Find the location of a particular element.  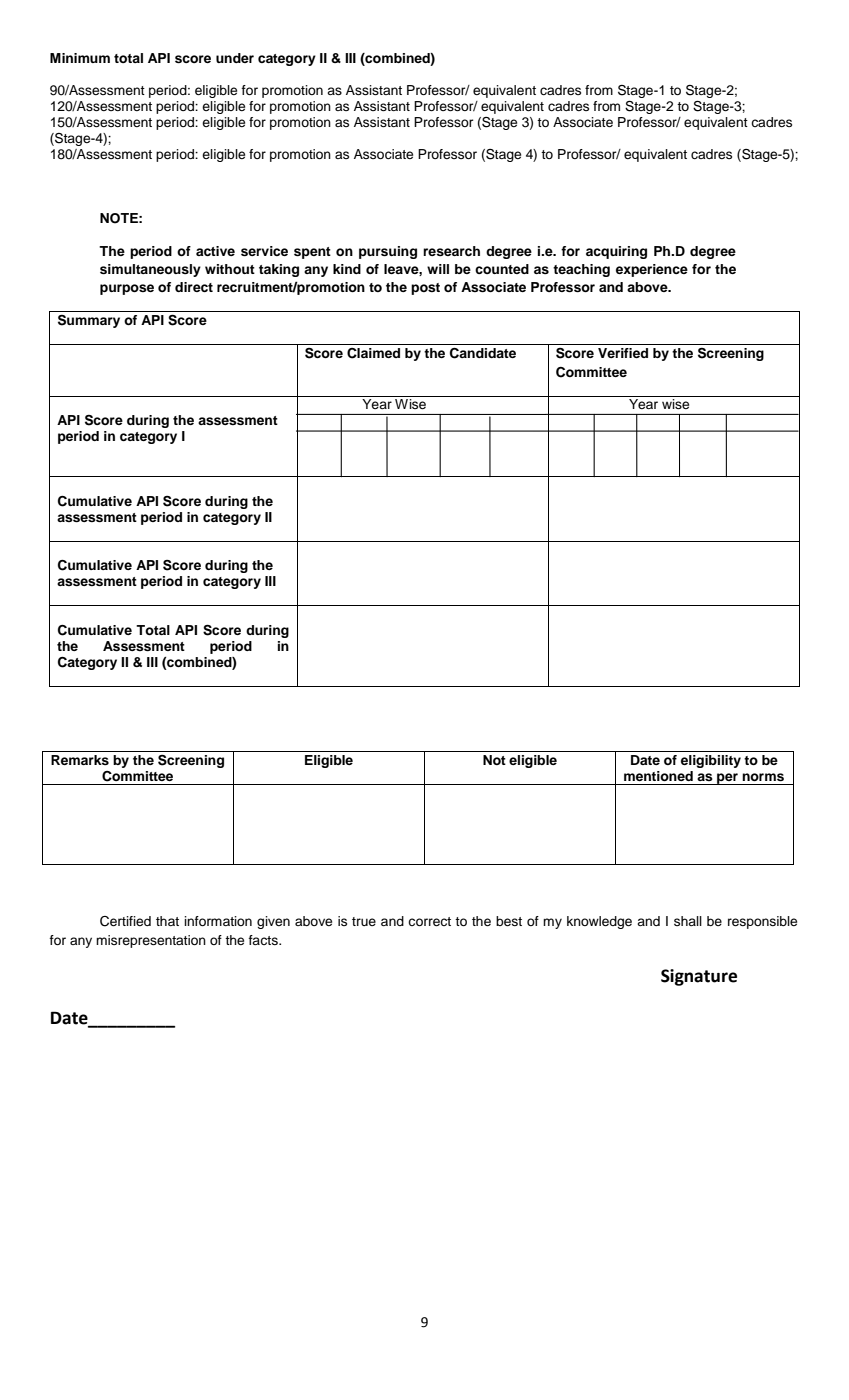

Summary is located at coordinates (89, 321).
